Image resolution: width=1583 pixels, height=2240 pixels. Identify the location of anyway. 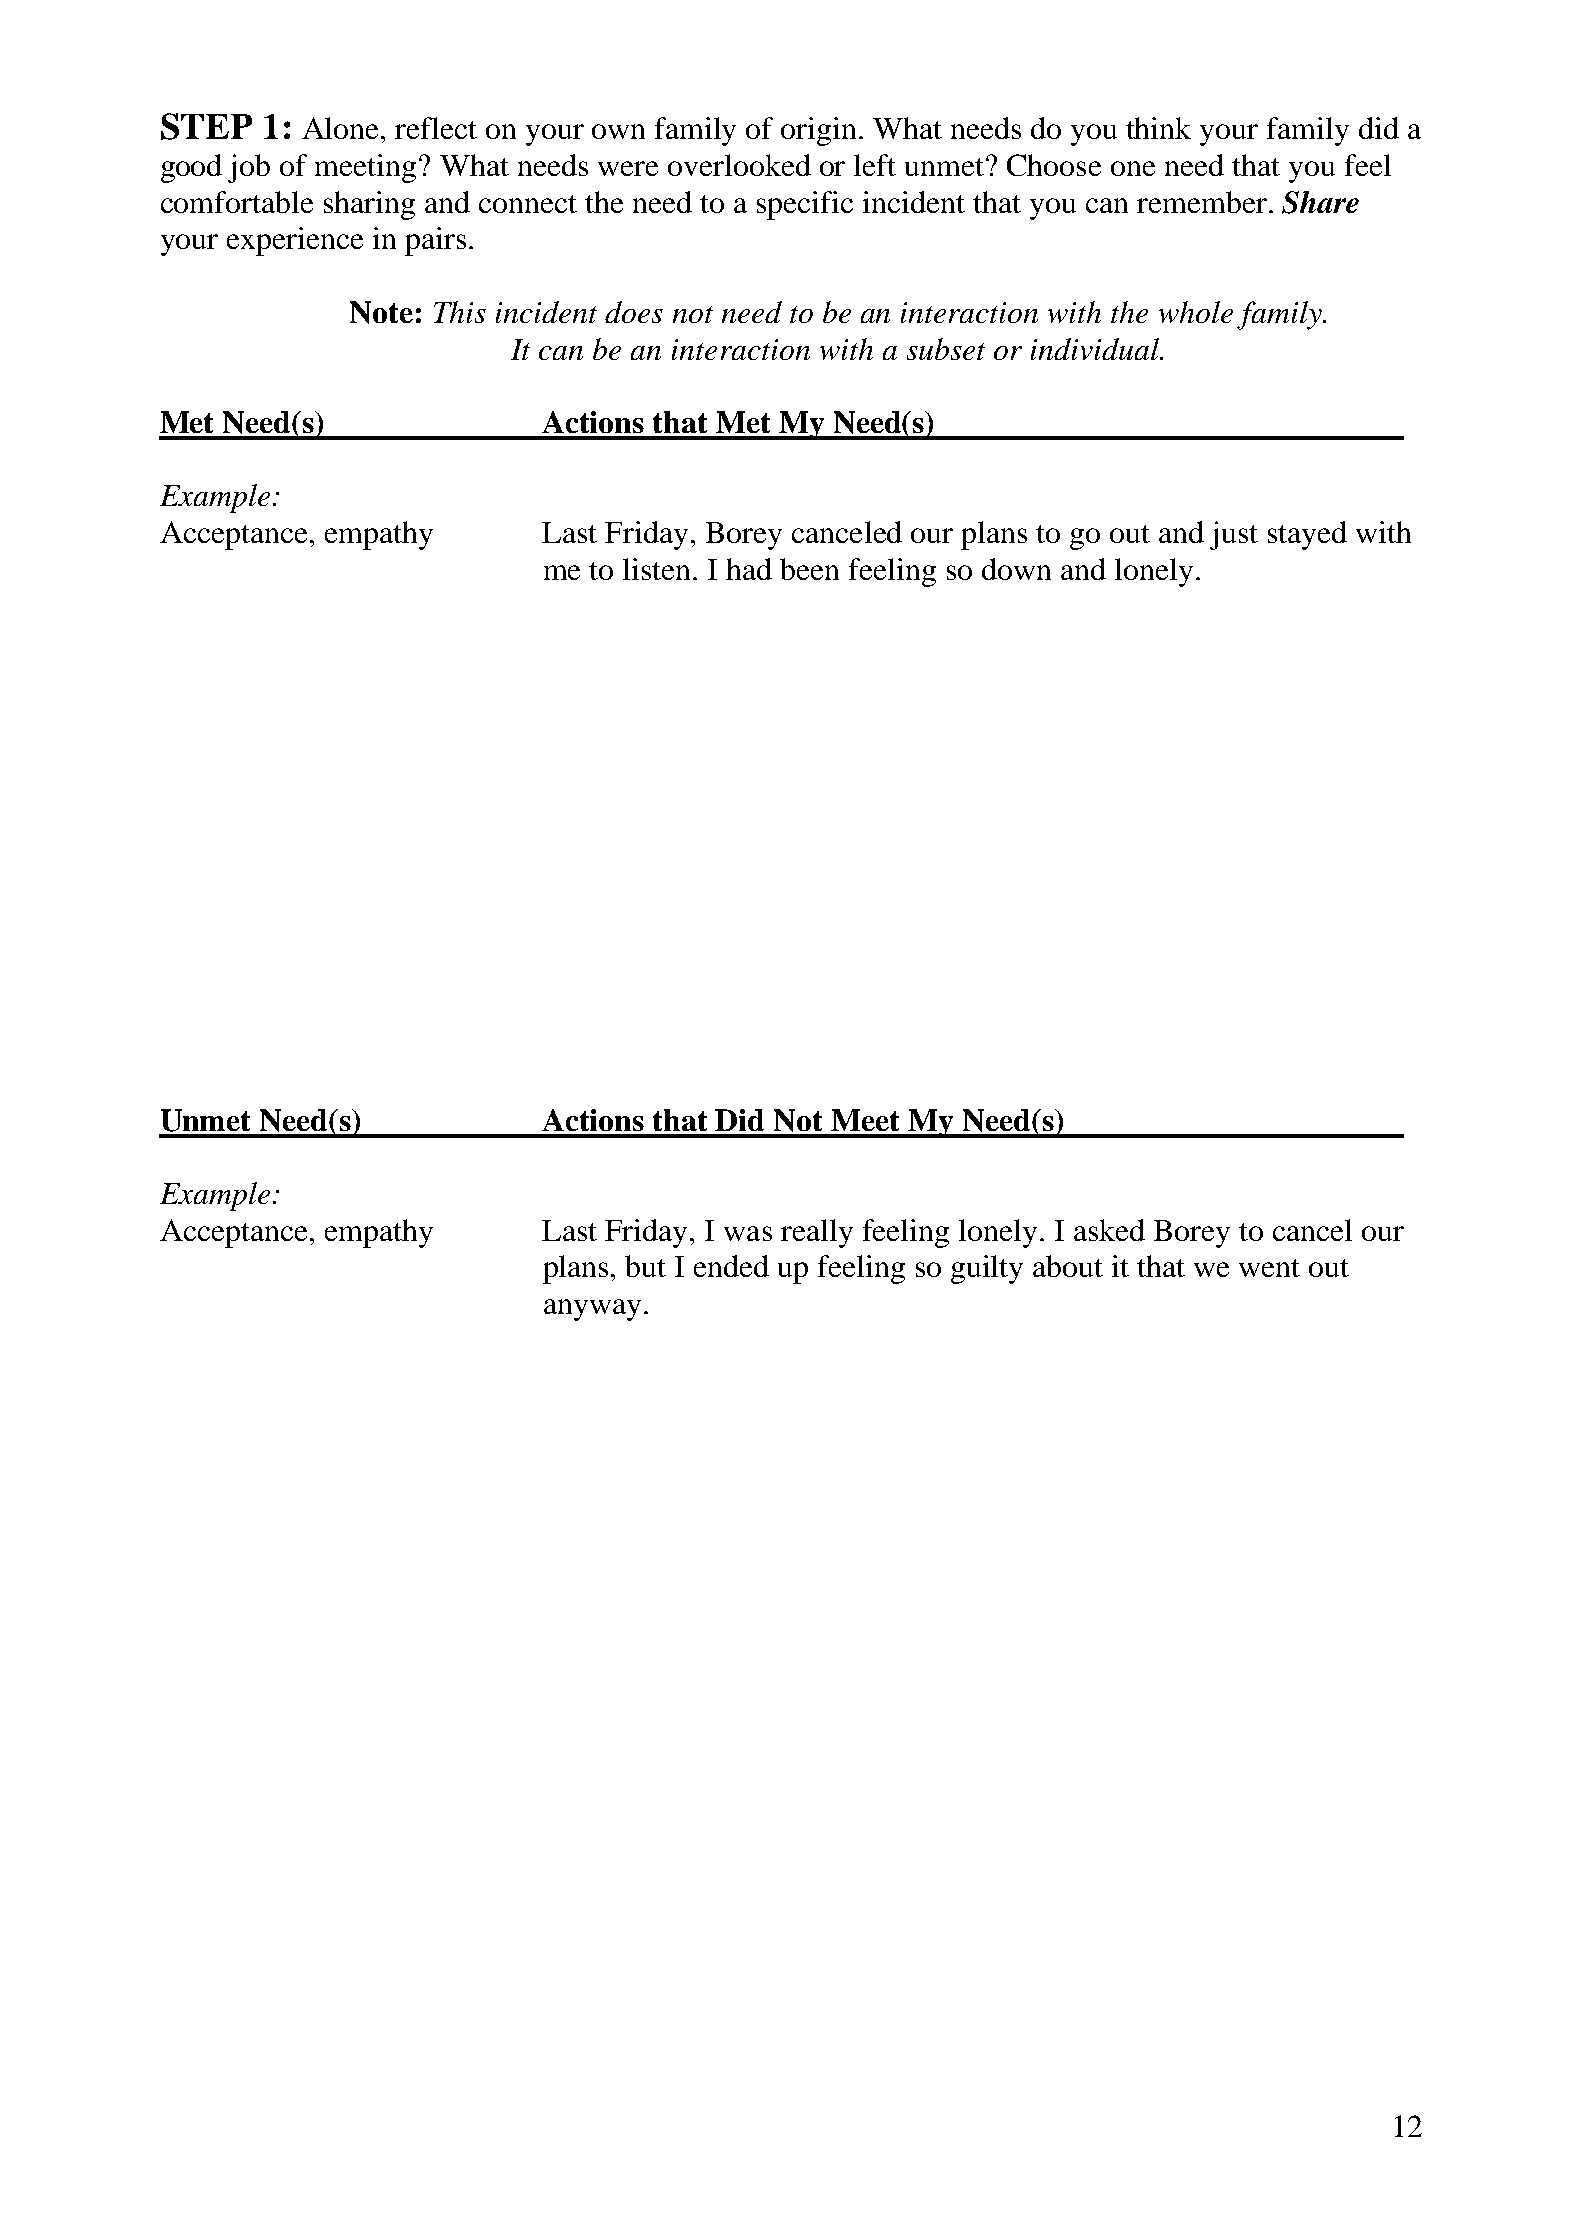
(592, 1310).
